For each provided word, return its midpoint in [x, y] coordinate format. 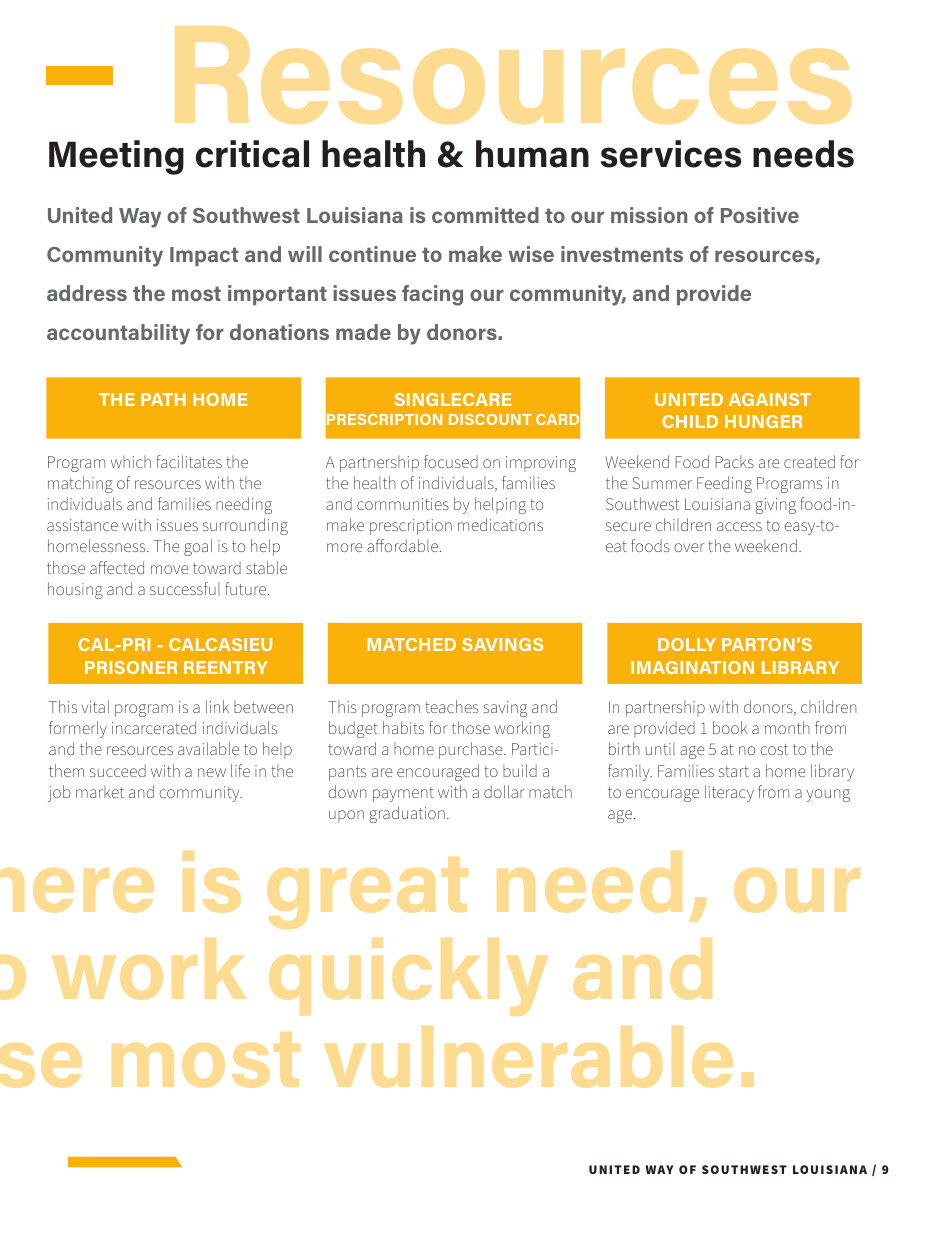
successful [185, 588]
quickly [408, 977]
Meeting [116, 157]
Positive [760, 215]
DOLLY [687, 644]
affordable [404, 545]
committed [485, 215]
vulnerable [529, 1057]
